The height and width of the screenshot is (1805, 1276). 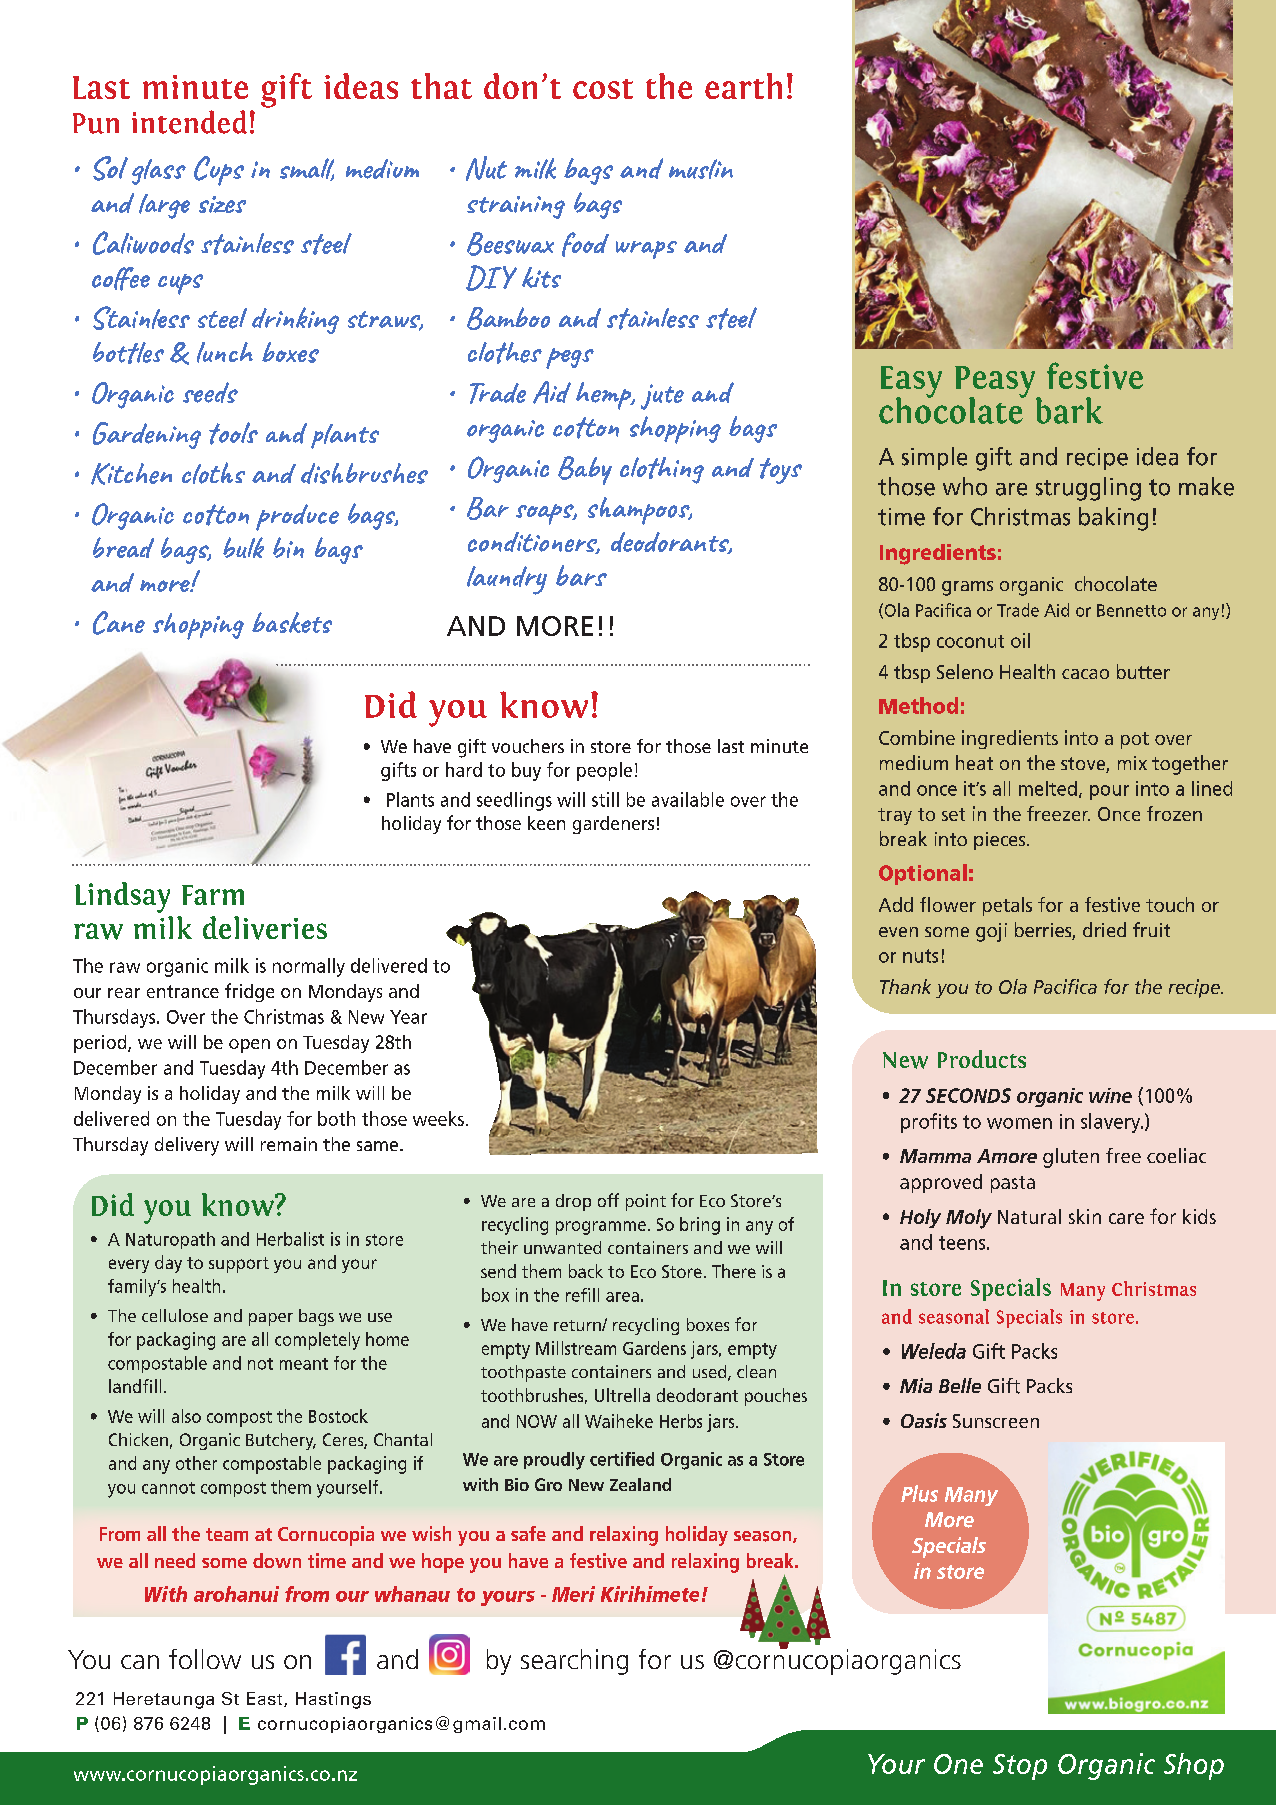 I want to click on intended, so click(x=189, y=122).
